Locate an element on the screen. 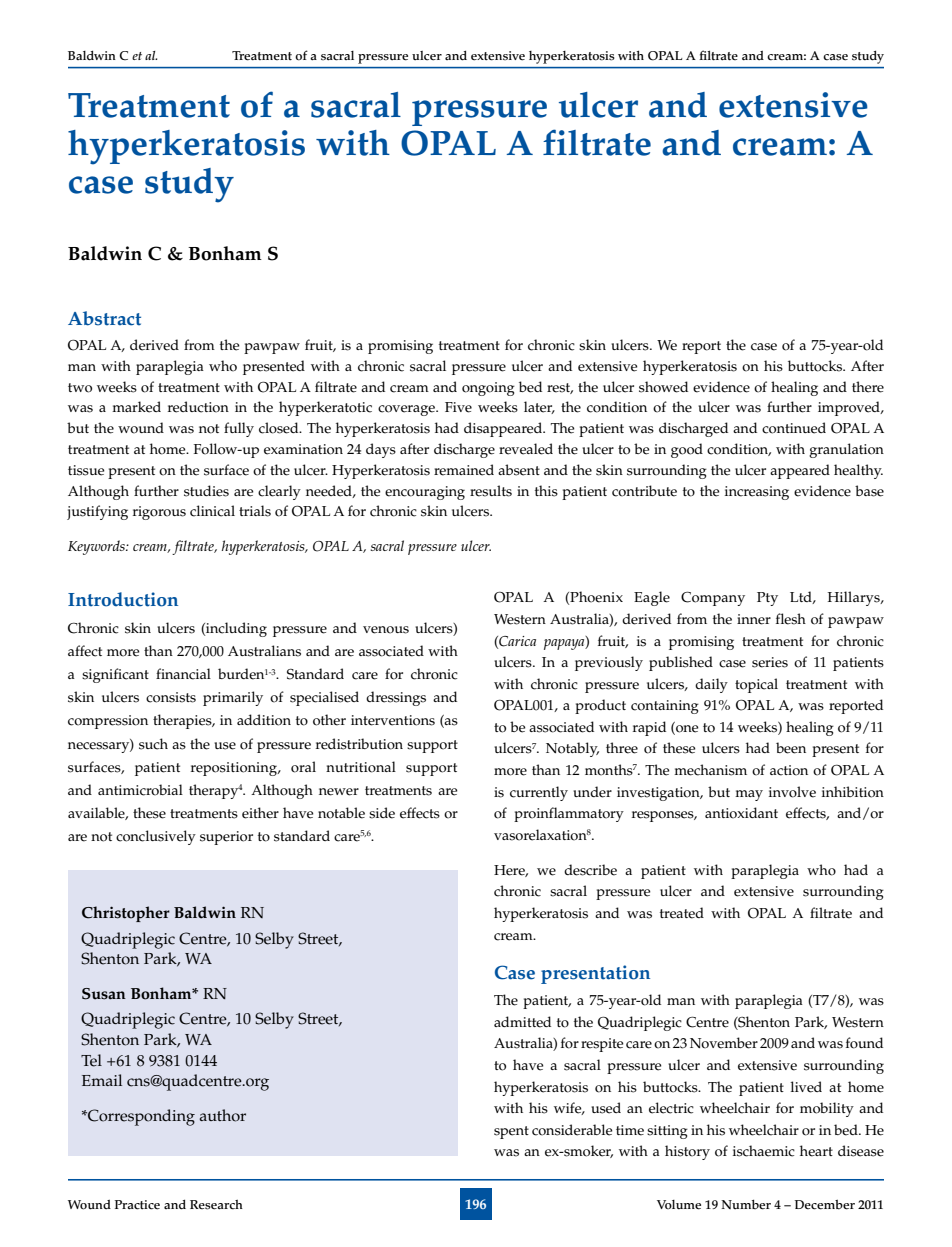  showed is located at coordinates (663, 387).
